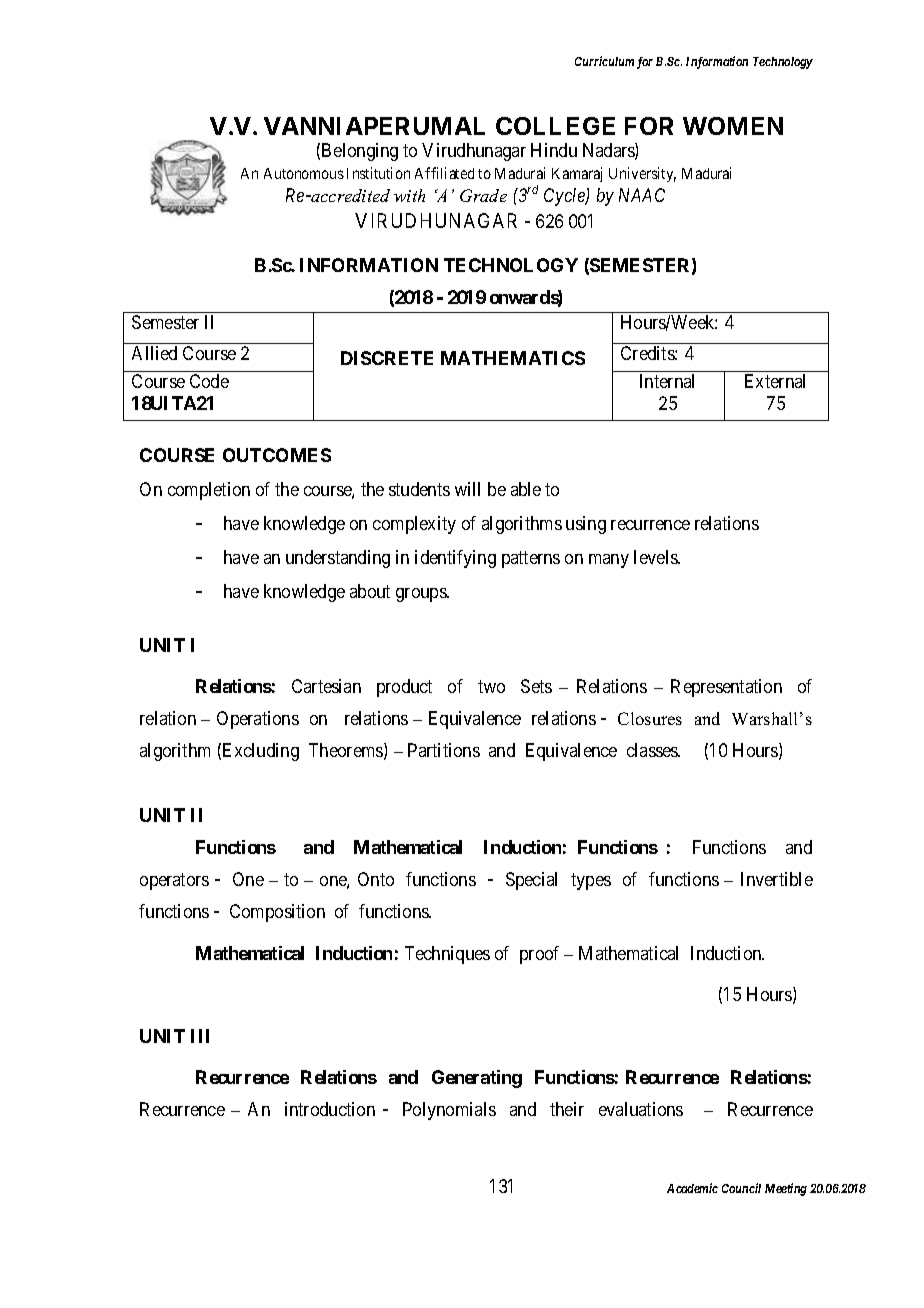  I want to click on introduction, so click(330, 1109).
